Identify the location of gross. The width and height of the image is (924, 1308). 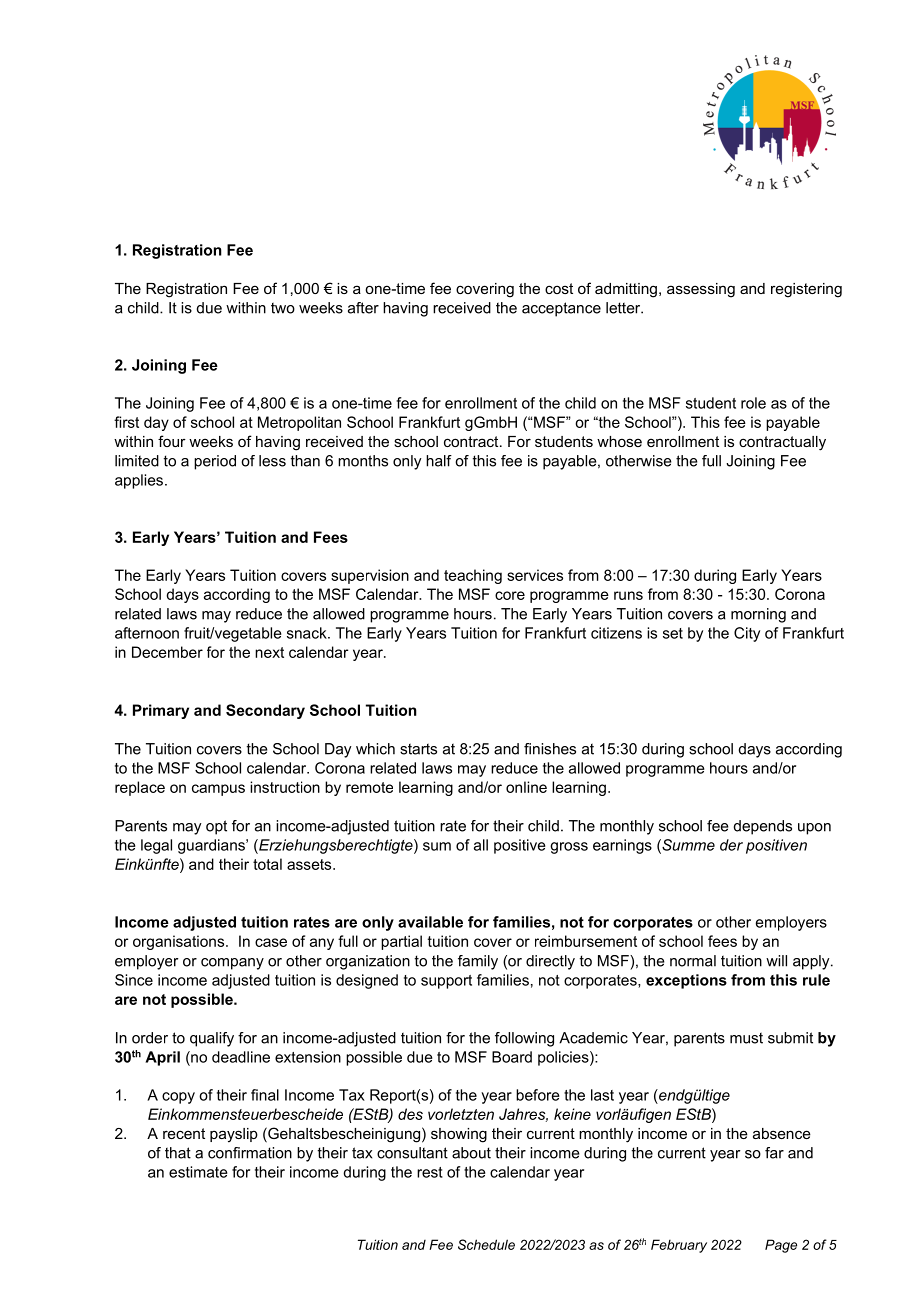
(569, 848).
